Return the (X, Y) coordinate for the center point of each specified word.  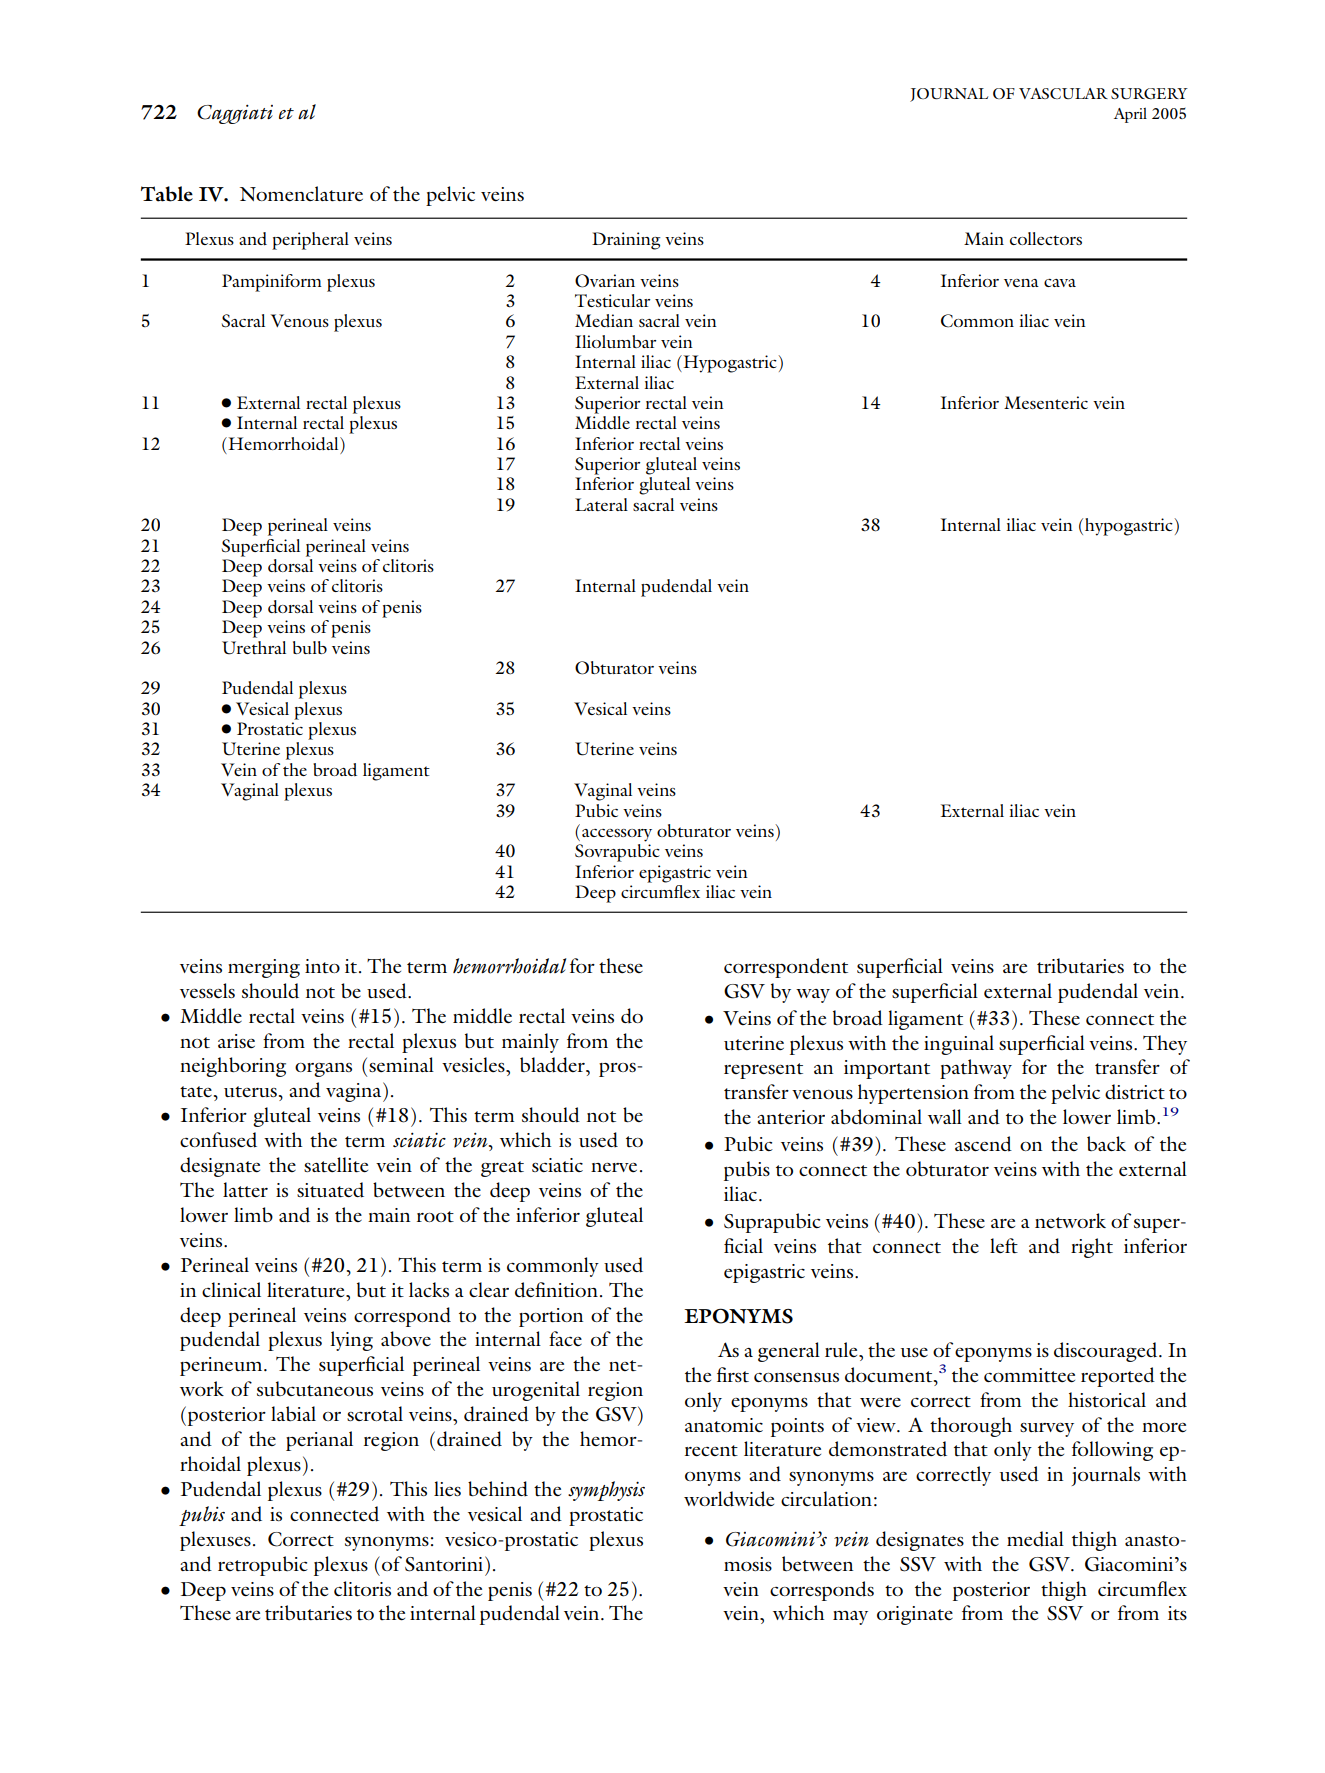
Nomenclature (301, 194)
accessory (617, 835)
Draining (626, 241)
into (322, 966)
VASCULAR (1063, 93)
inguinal (959, 1045)
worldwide (729, 1499)
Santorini (445, 1564)
